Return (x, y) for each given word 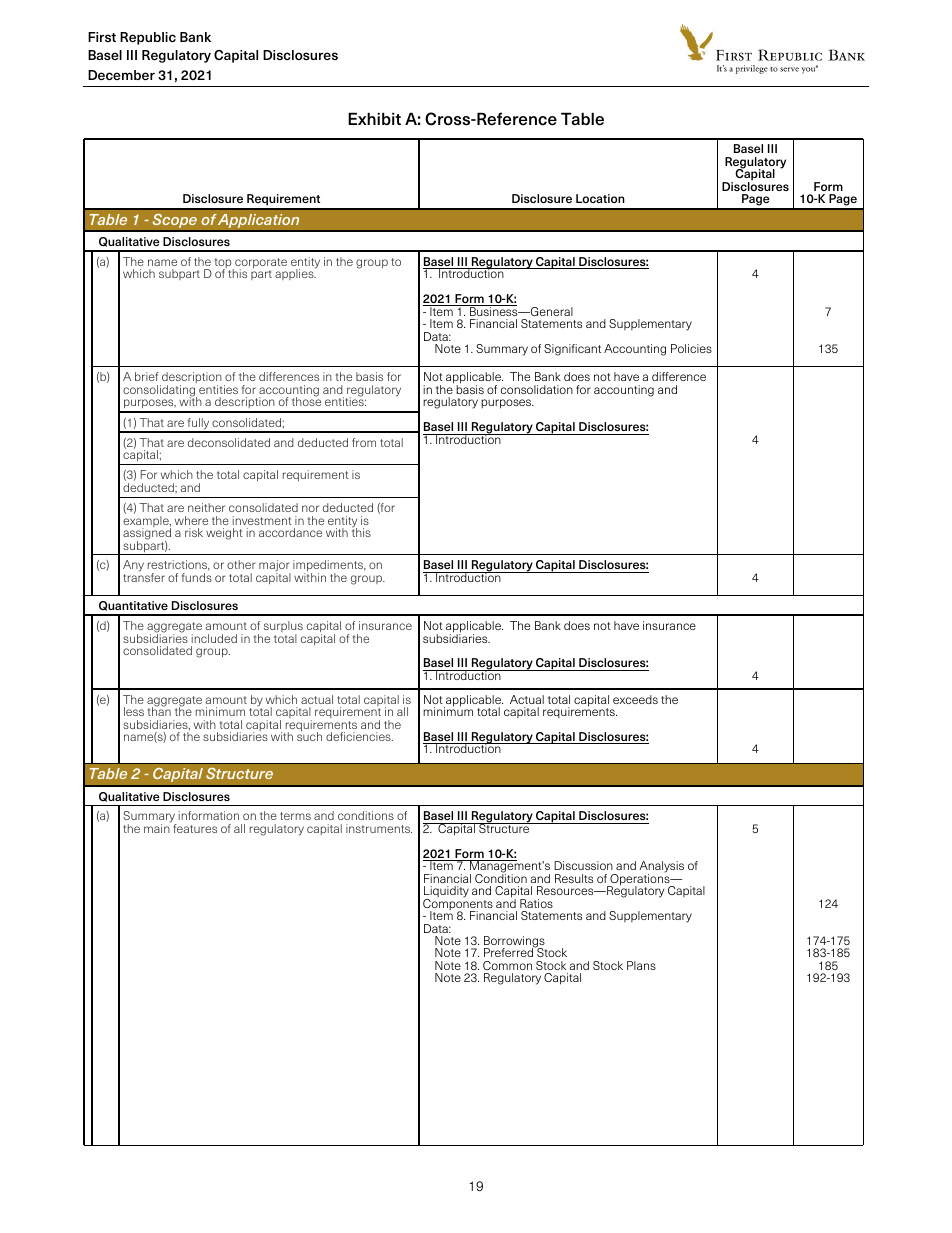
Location (600, 198)
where (191, 520)
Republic (148, 38)
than (159, 710)
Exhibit (374, 118)
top (224, 264)
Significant (572, 350)
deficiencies (359, 736)
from (364, 442)
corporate (260, 264)
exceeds (635, 699)
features (195, 828)
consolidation (537, 389)
